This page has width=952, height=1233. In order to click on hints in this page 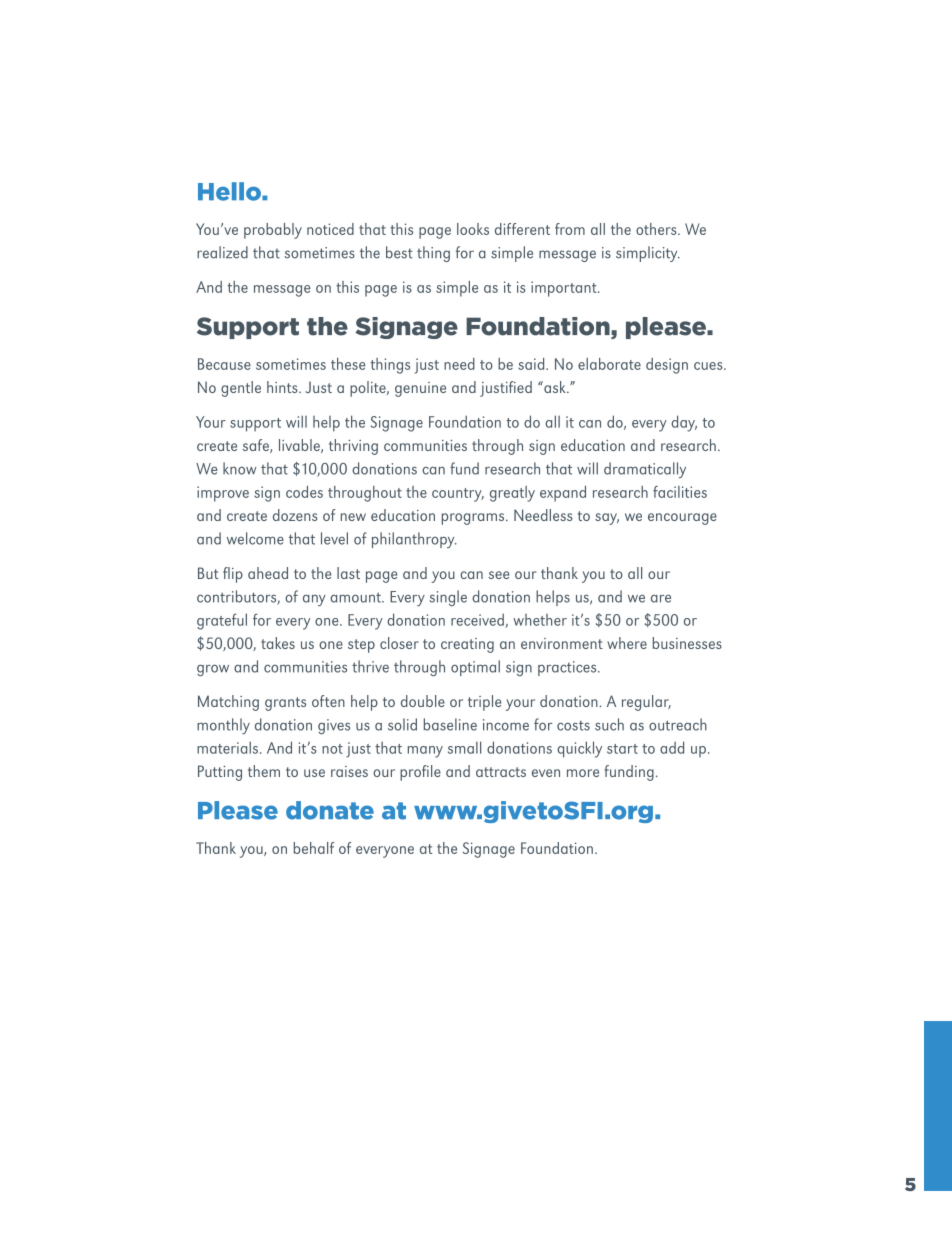, I will do `click(283, 387)`.
